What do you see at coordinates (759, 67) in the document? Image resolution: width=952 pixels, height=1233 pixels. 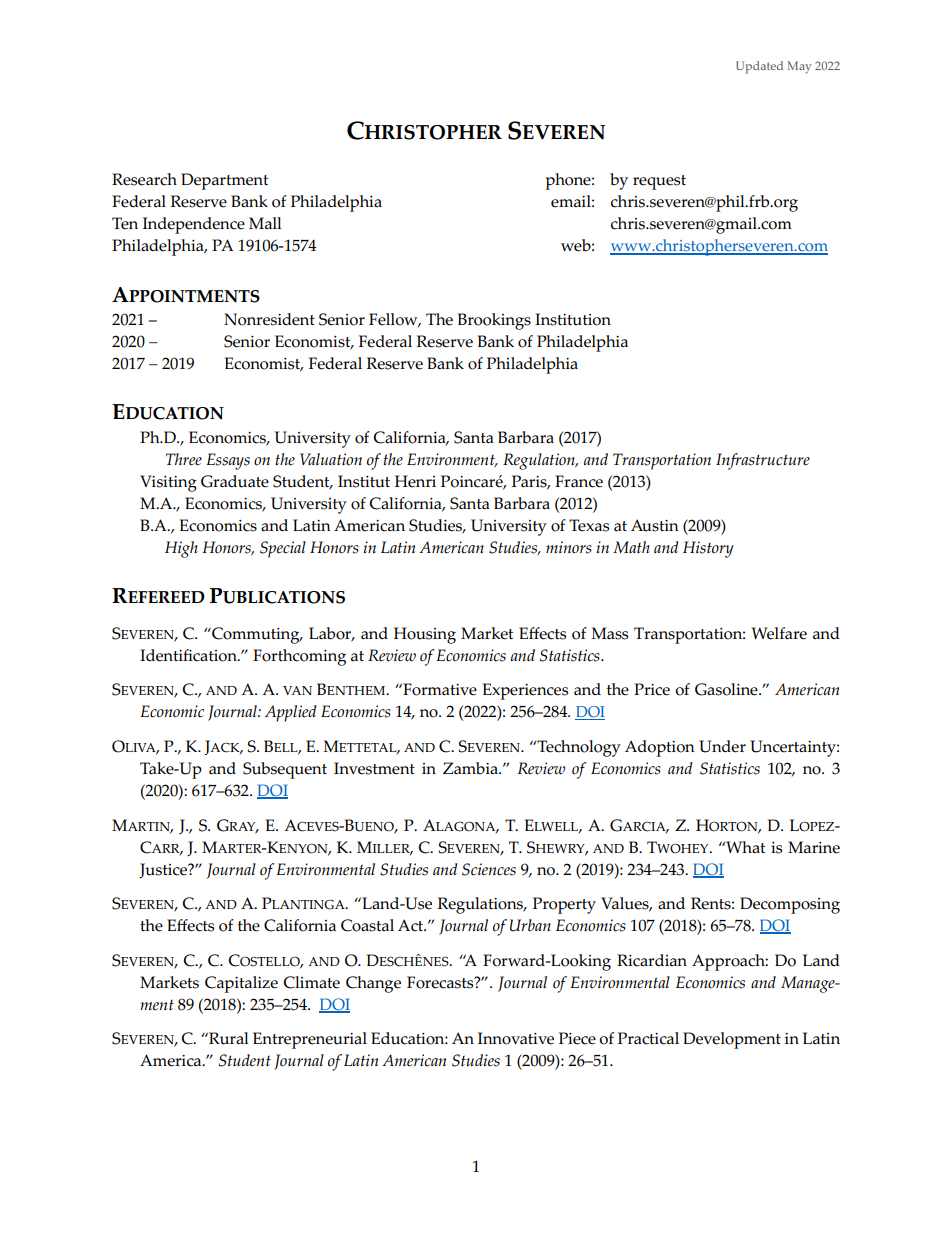 I see `Updated` at bounding box center [759, 67].
